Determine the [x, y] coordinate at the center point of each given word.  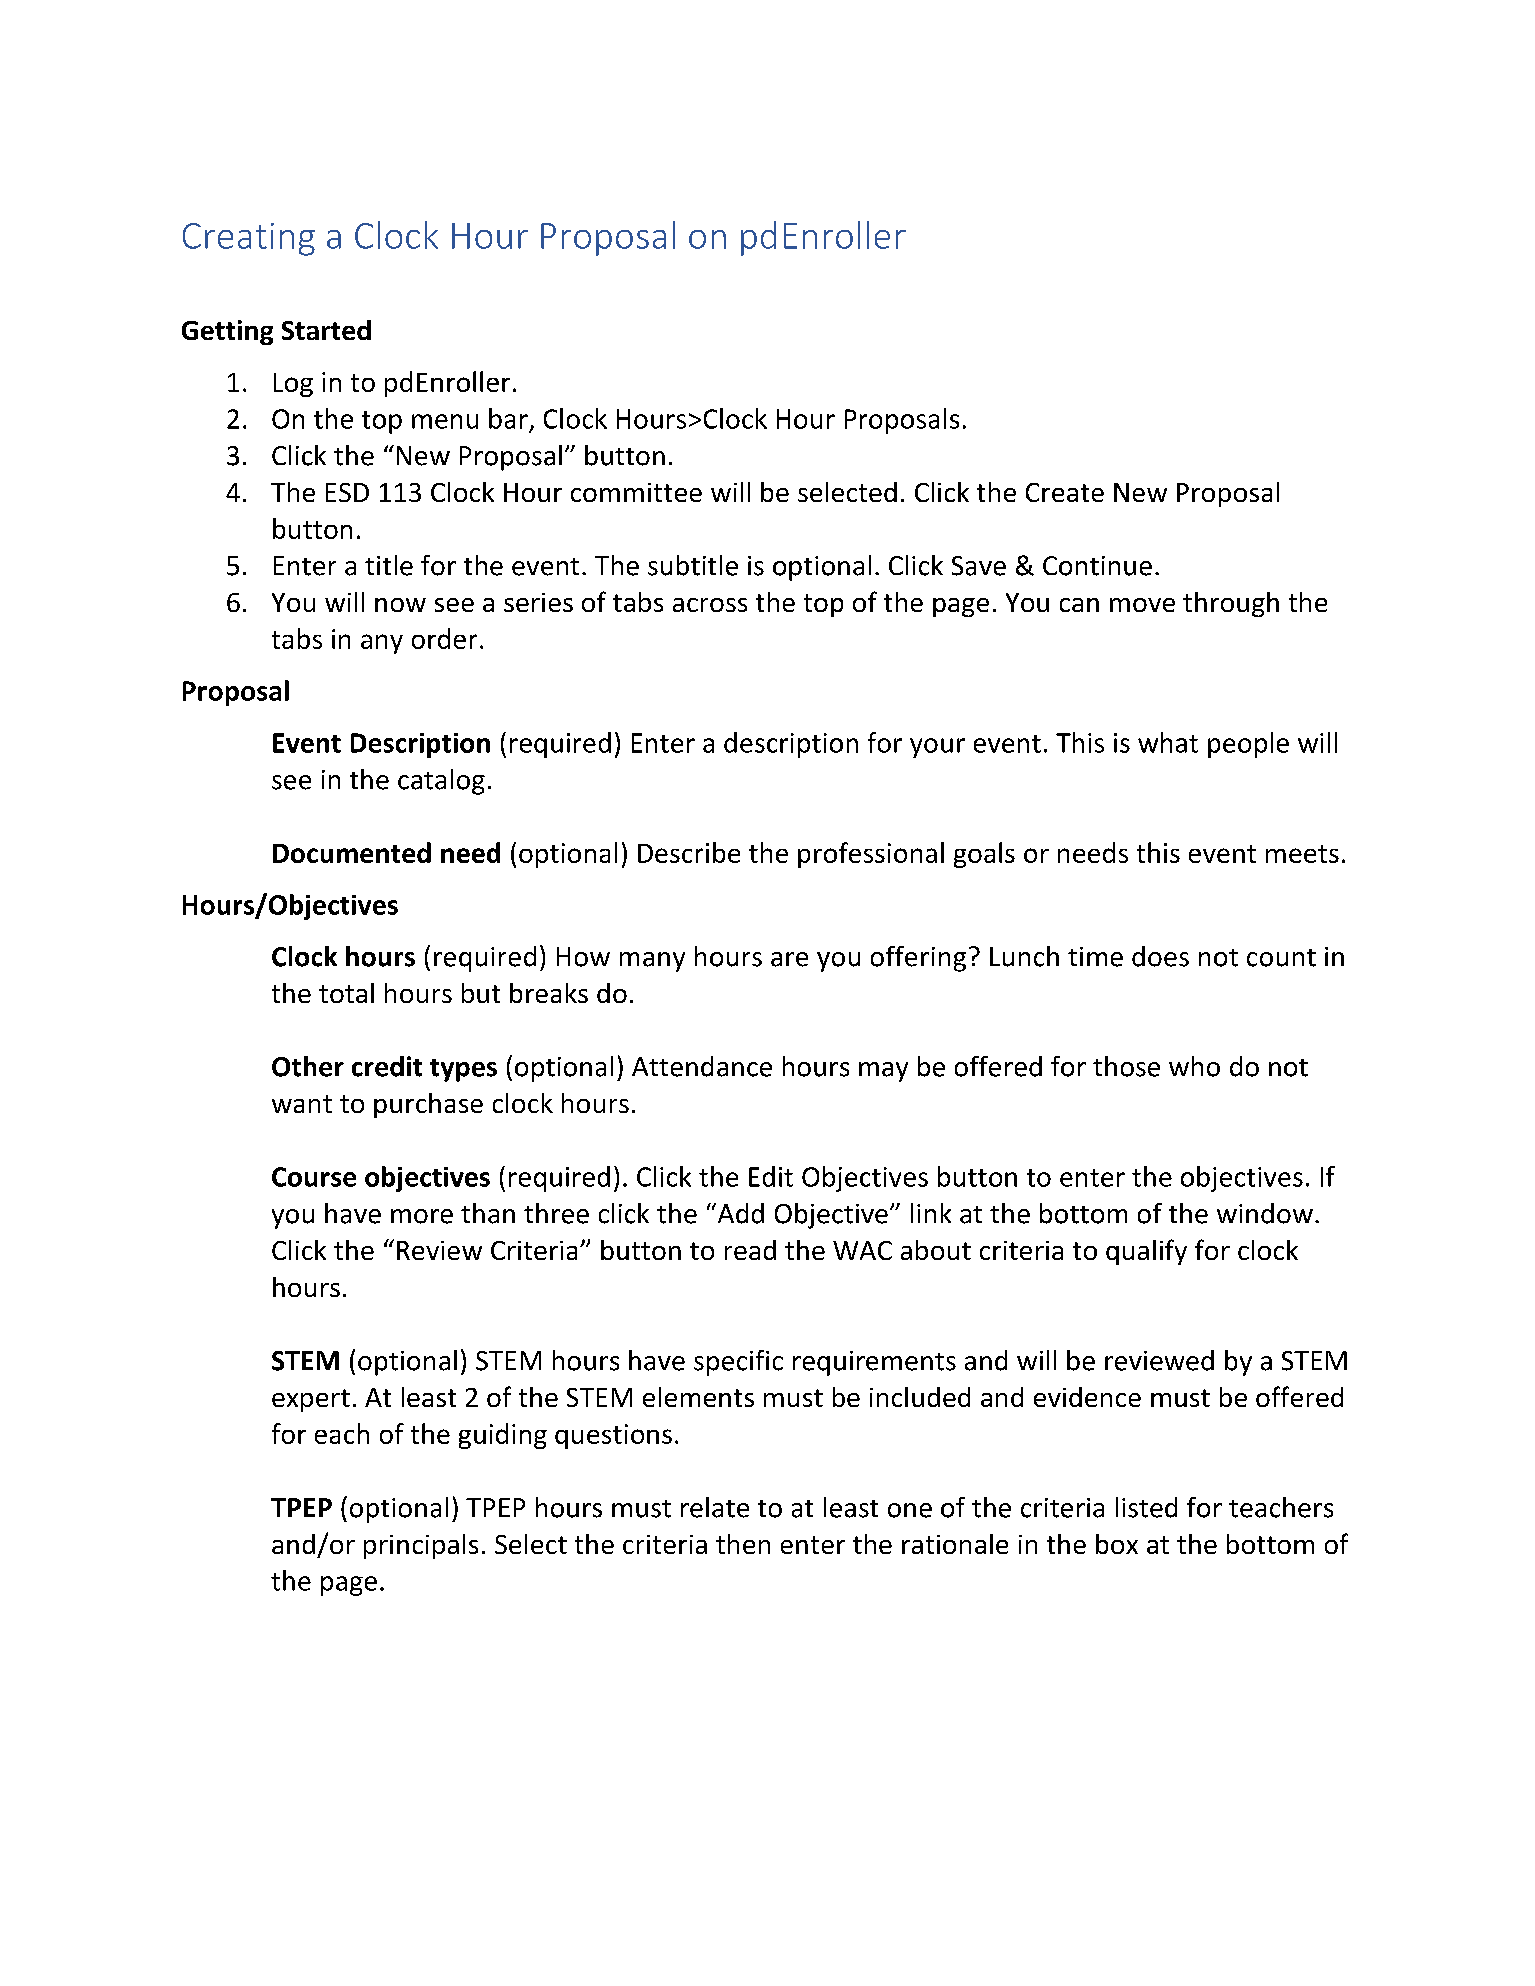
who [1194, 1066]
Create [1065, 492]
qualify [1146, 1252]
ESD [347, 492]
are [789, 959]
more [422, 1216]
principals [421, 1546]
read [750, 1250]
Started [326, 330]
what [1168, 742]
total [346, 993]
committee [636, 492]
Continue [1097, 566]
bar [508, 418]
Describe [689, 852]
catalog [441, 782]
